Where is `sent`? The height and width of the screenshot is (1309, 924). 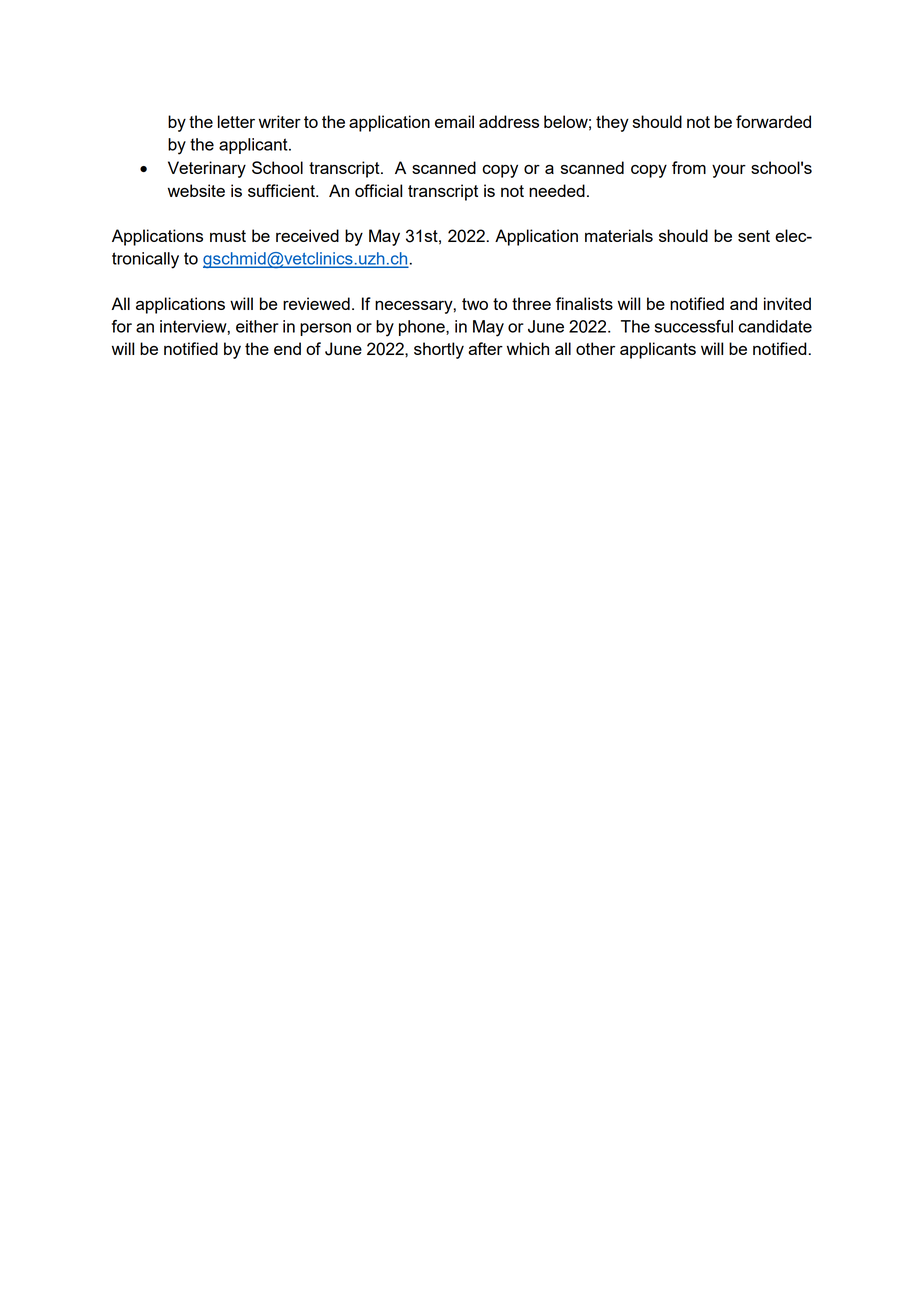 sent is located at coordinates (754, 236).
